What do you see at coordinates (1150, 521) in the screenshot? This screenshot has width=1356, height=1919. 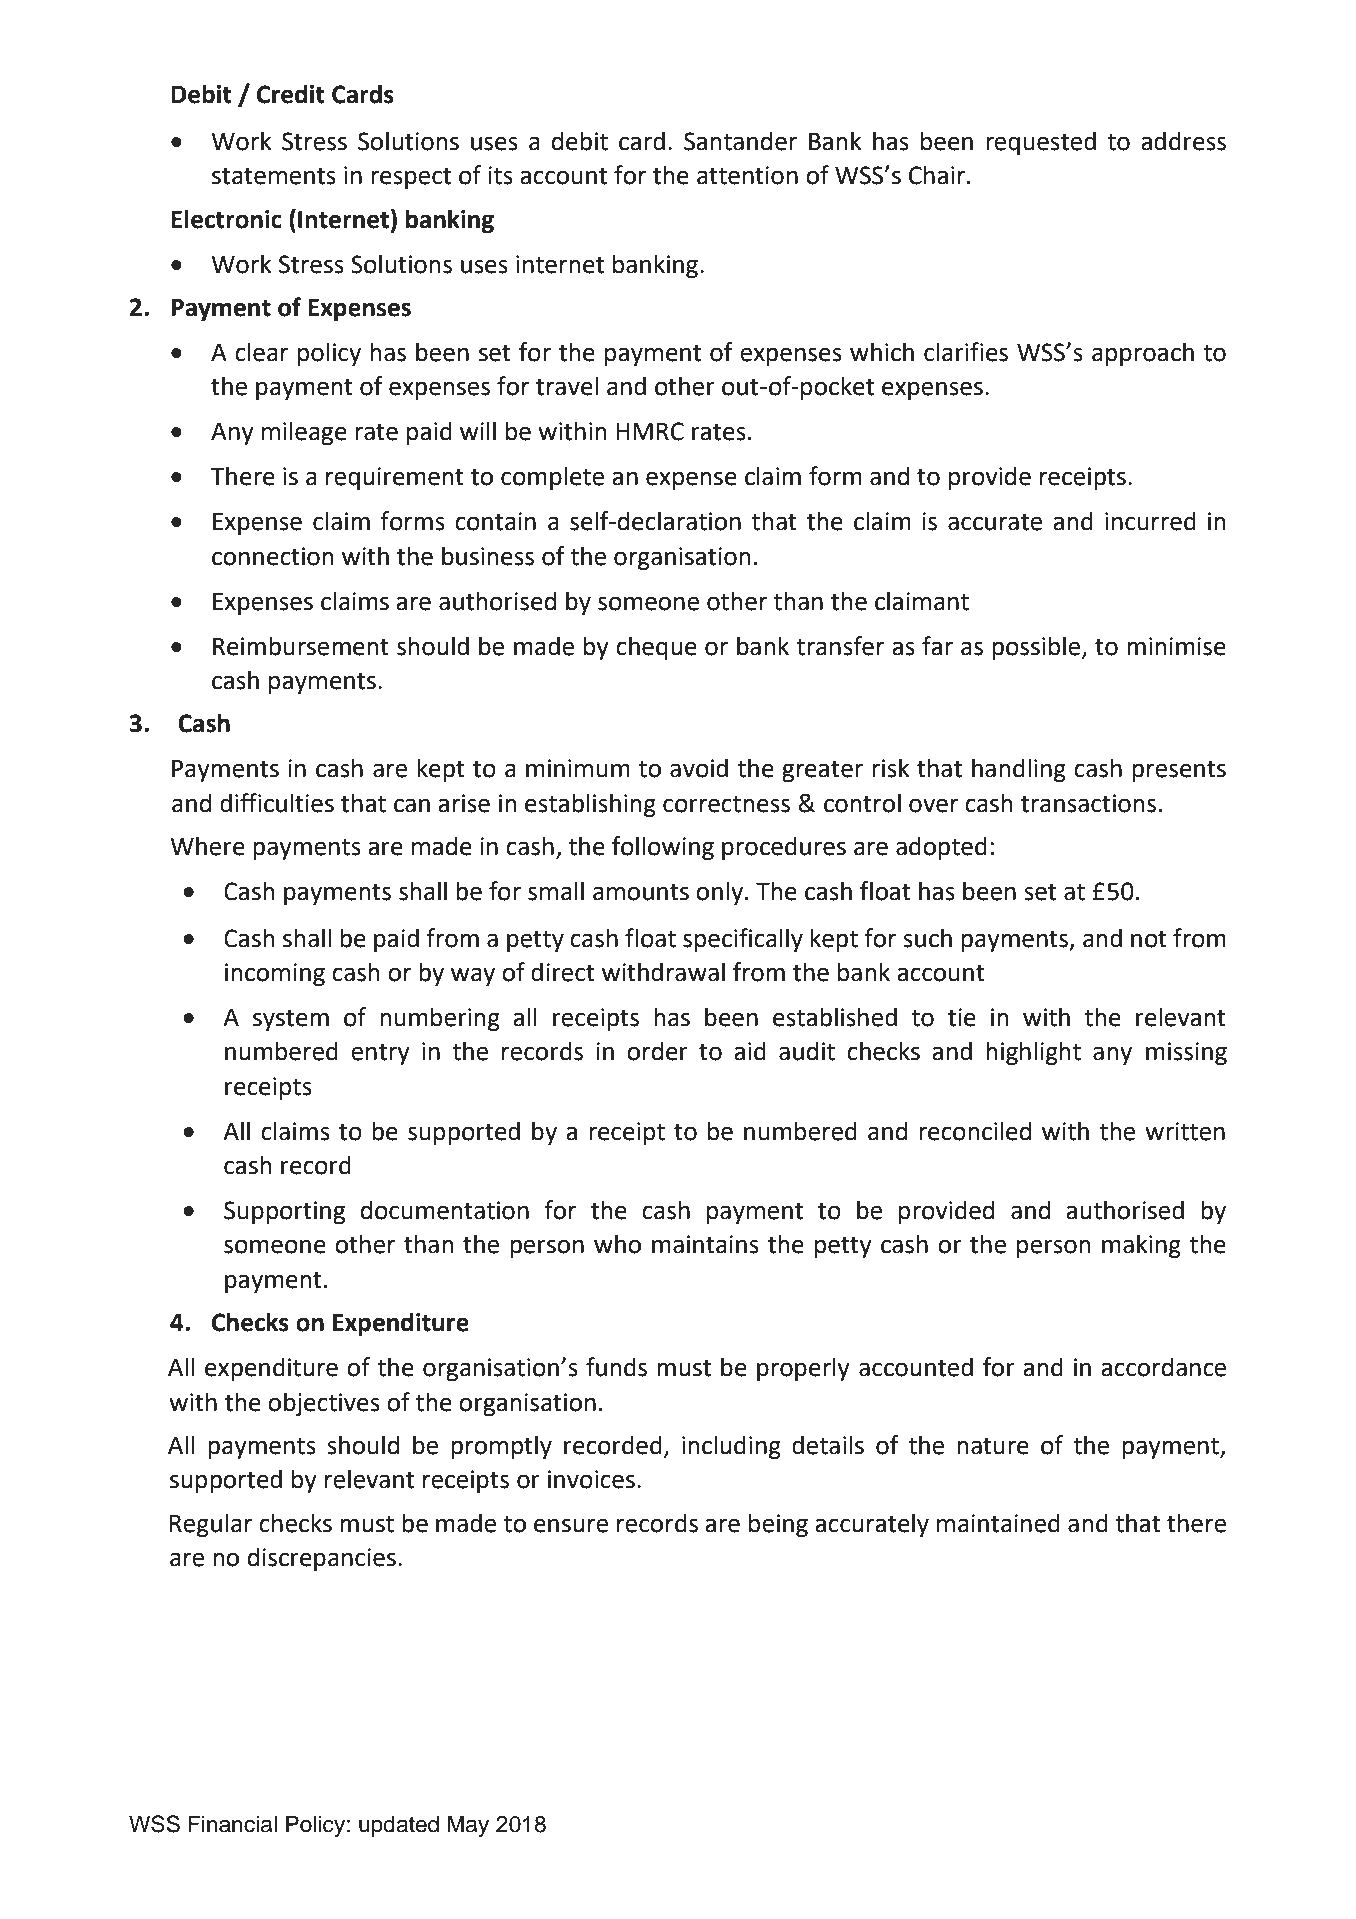 I see `incurred` at bounding box center [1150, 521].
